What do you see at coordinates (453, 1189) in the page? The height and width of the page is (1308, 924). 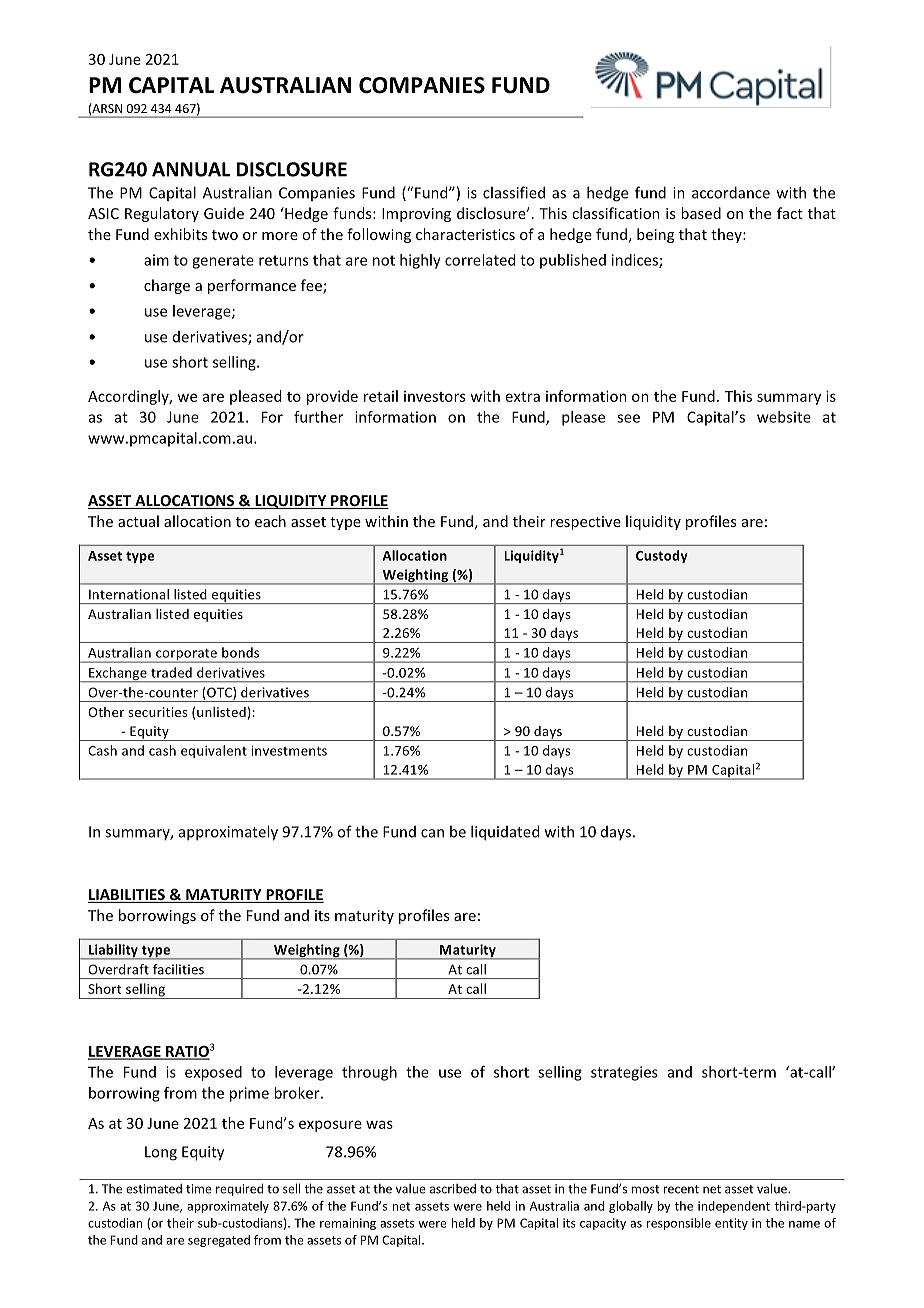 I see `ascribed` at bounding box center [453, 1189].
